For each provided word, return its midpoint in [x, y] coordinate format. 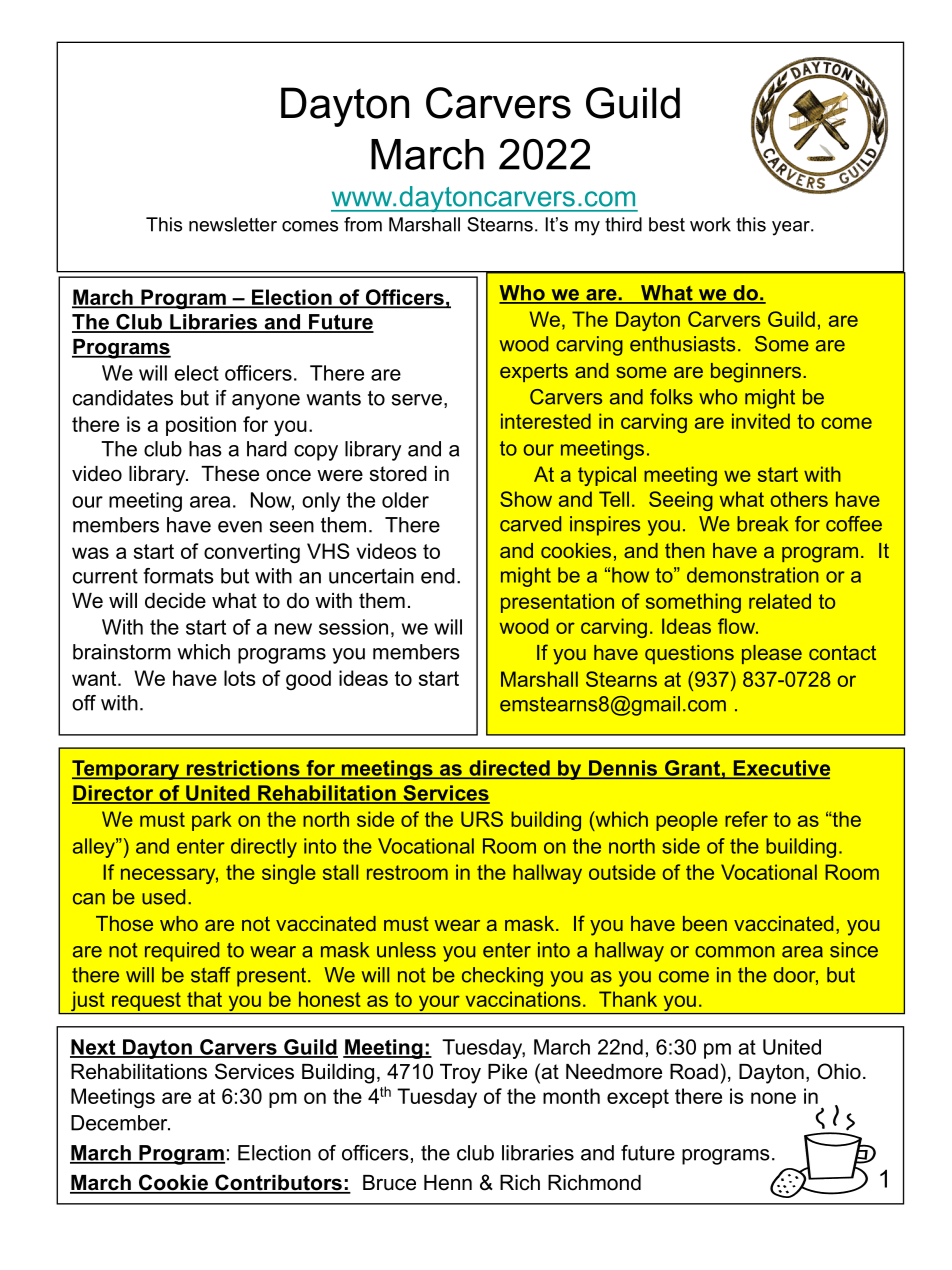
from [363, 224]
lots [240, 678]
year [792, 228]
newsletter [233, 224]
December [120, 1123]
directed [509, 769]
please [772, 654]
